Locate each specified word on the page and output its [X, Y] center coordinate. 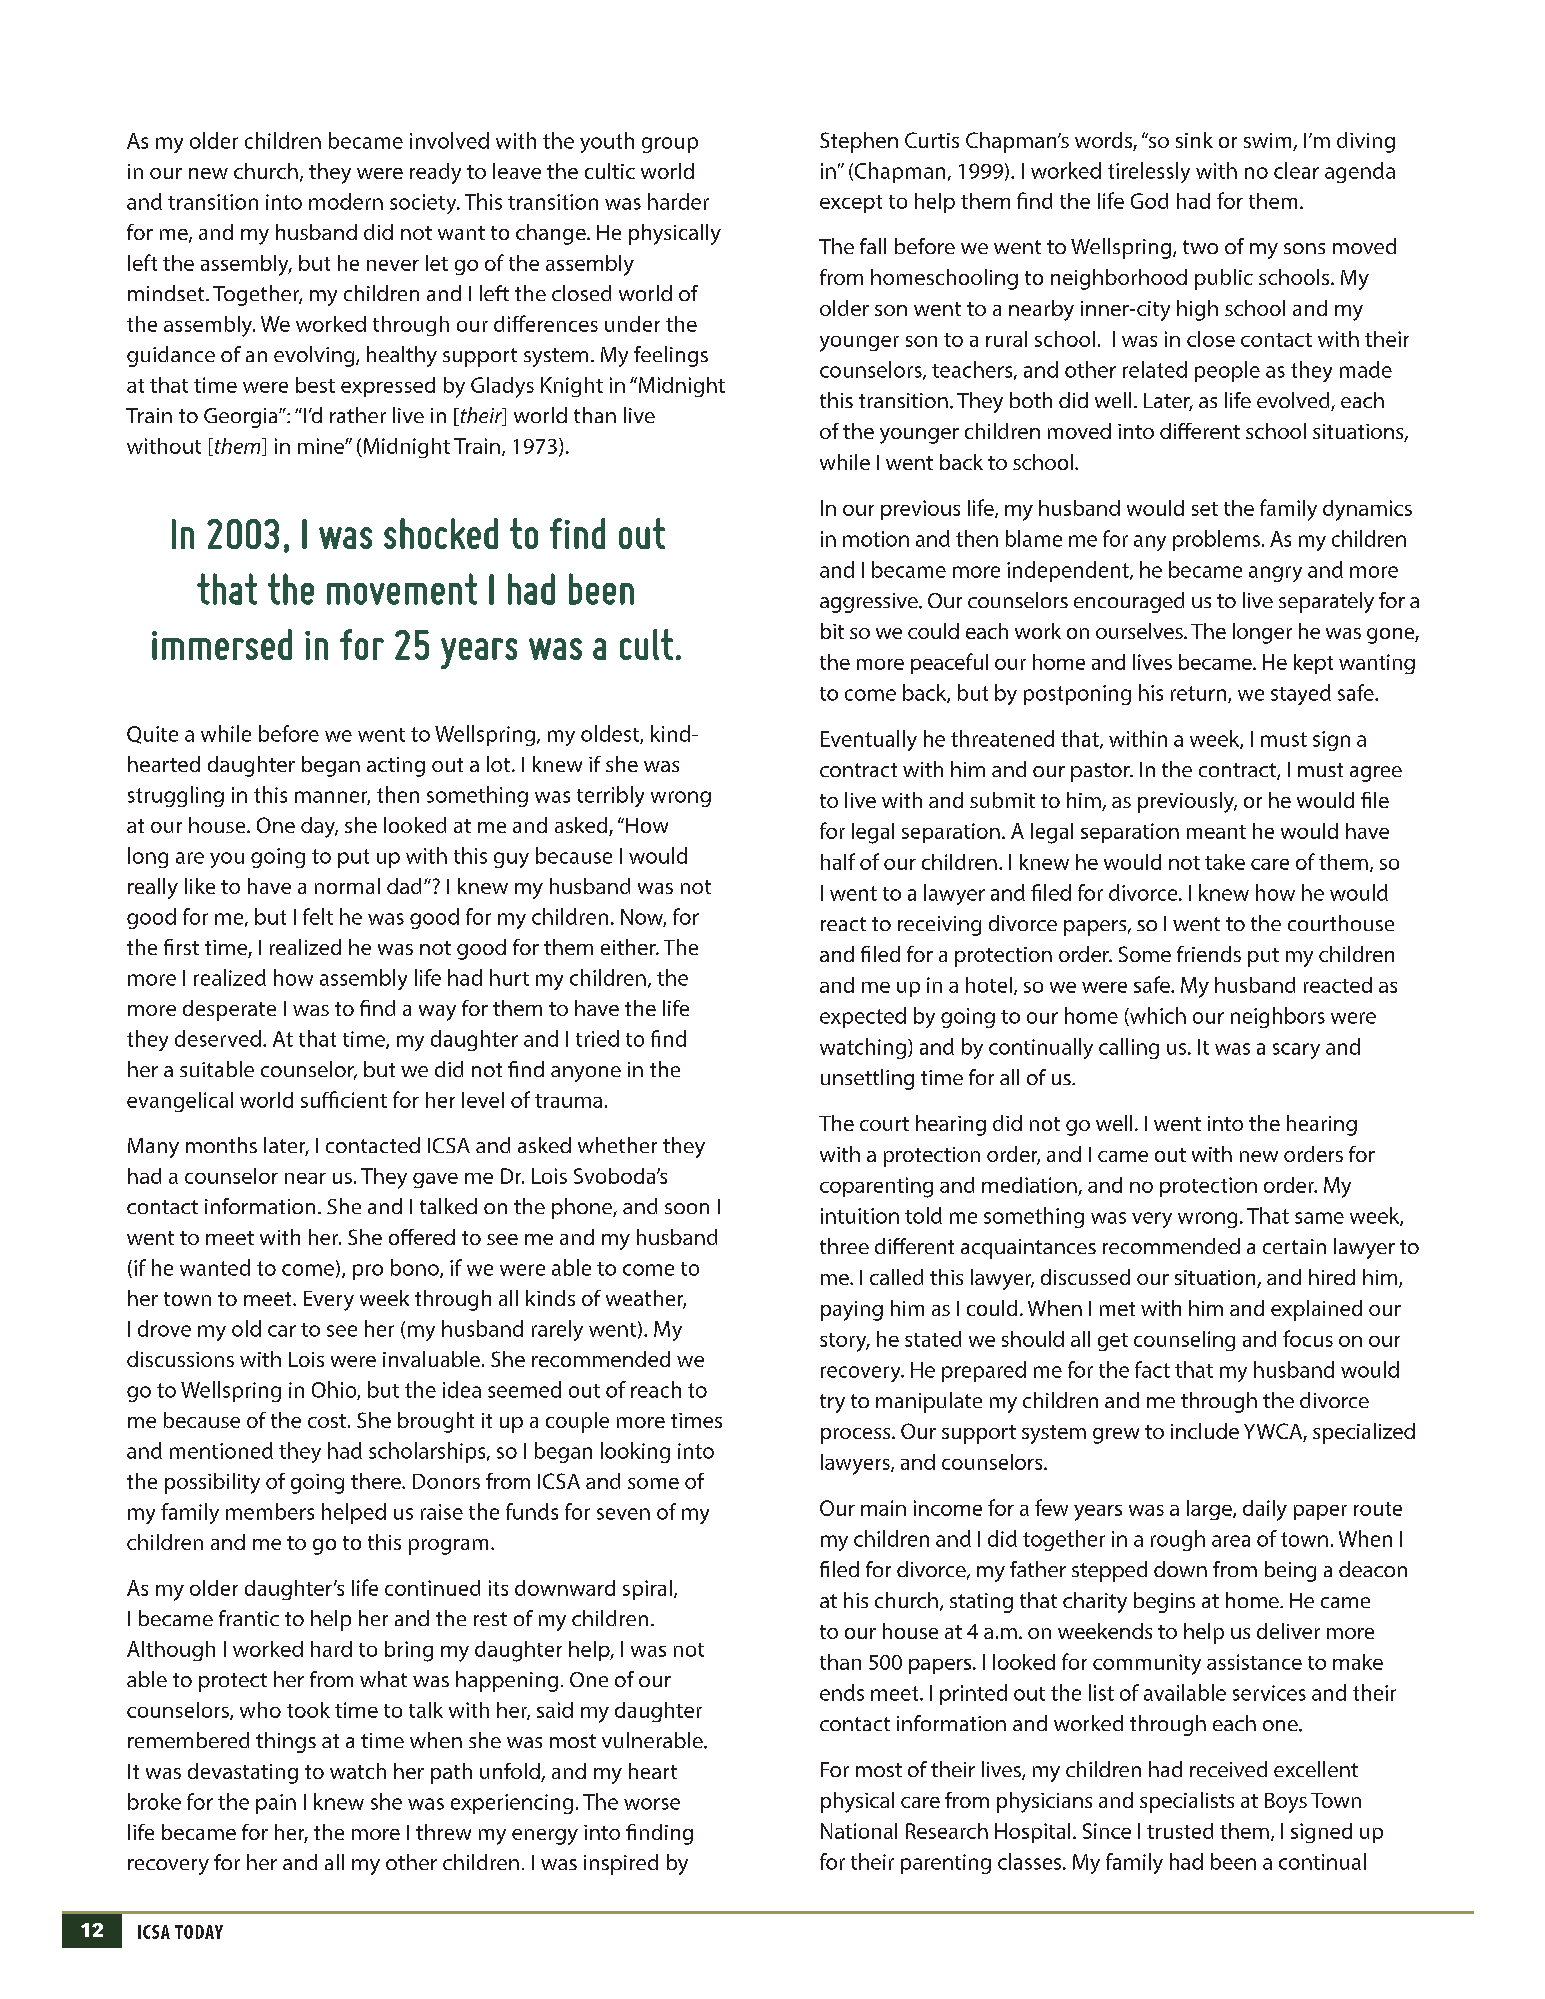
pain [276, 1804]
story [844, 1342]
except [851, 204]
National [859, 1831]
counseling [1184, 1341]
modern [346, 201]
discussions [180, 1359]
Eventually [869, 740]
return [1200, 694]
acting [396, 767]
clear [1296, 170]
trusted [1180, 1831]
